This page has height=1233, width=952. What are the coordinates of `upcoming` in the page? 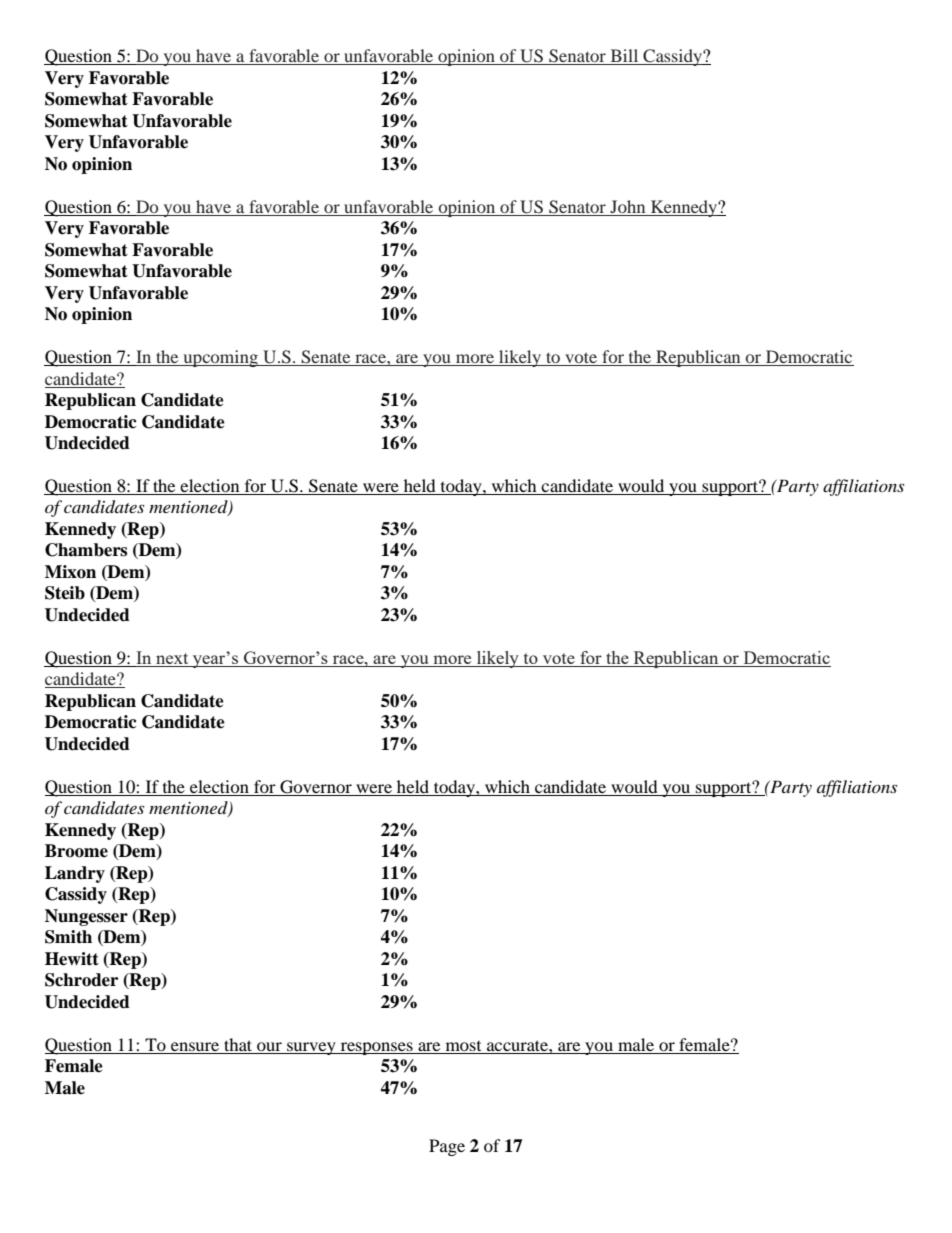 It's located at (220, 358).
